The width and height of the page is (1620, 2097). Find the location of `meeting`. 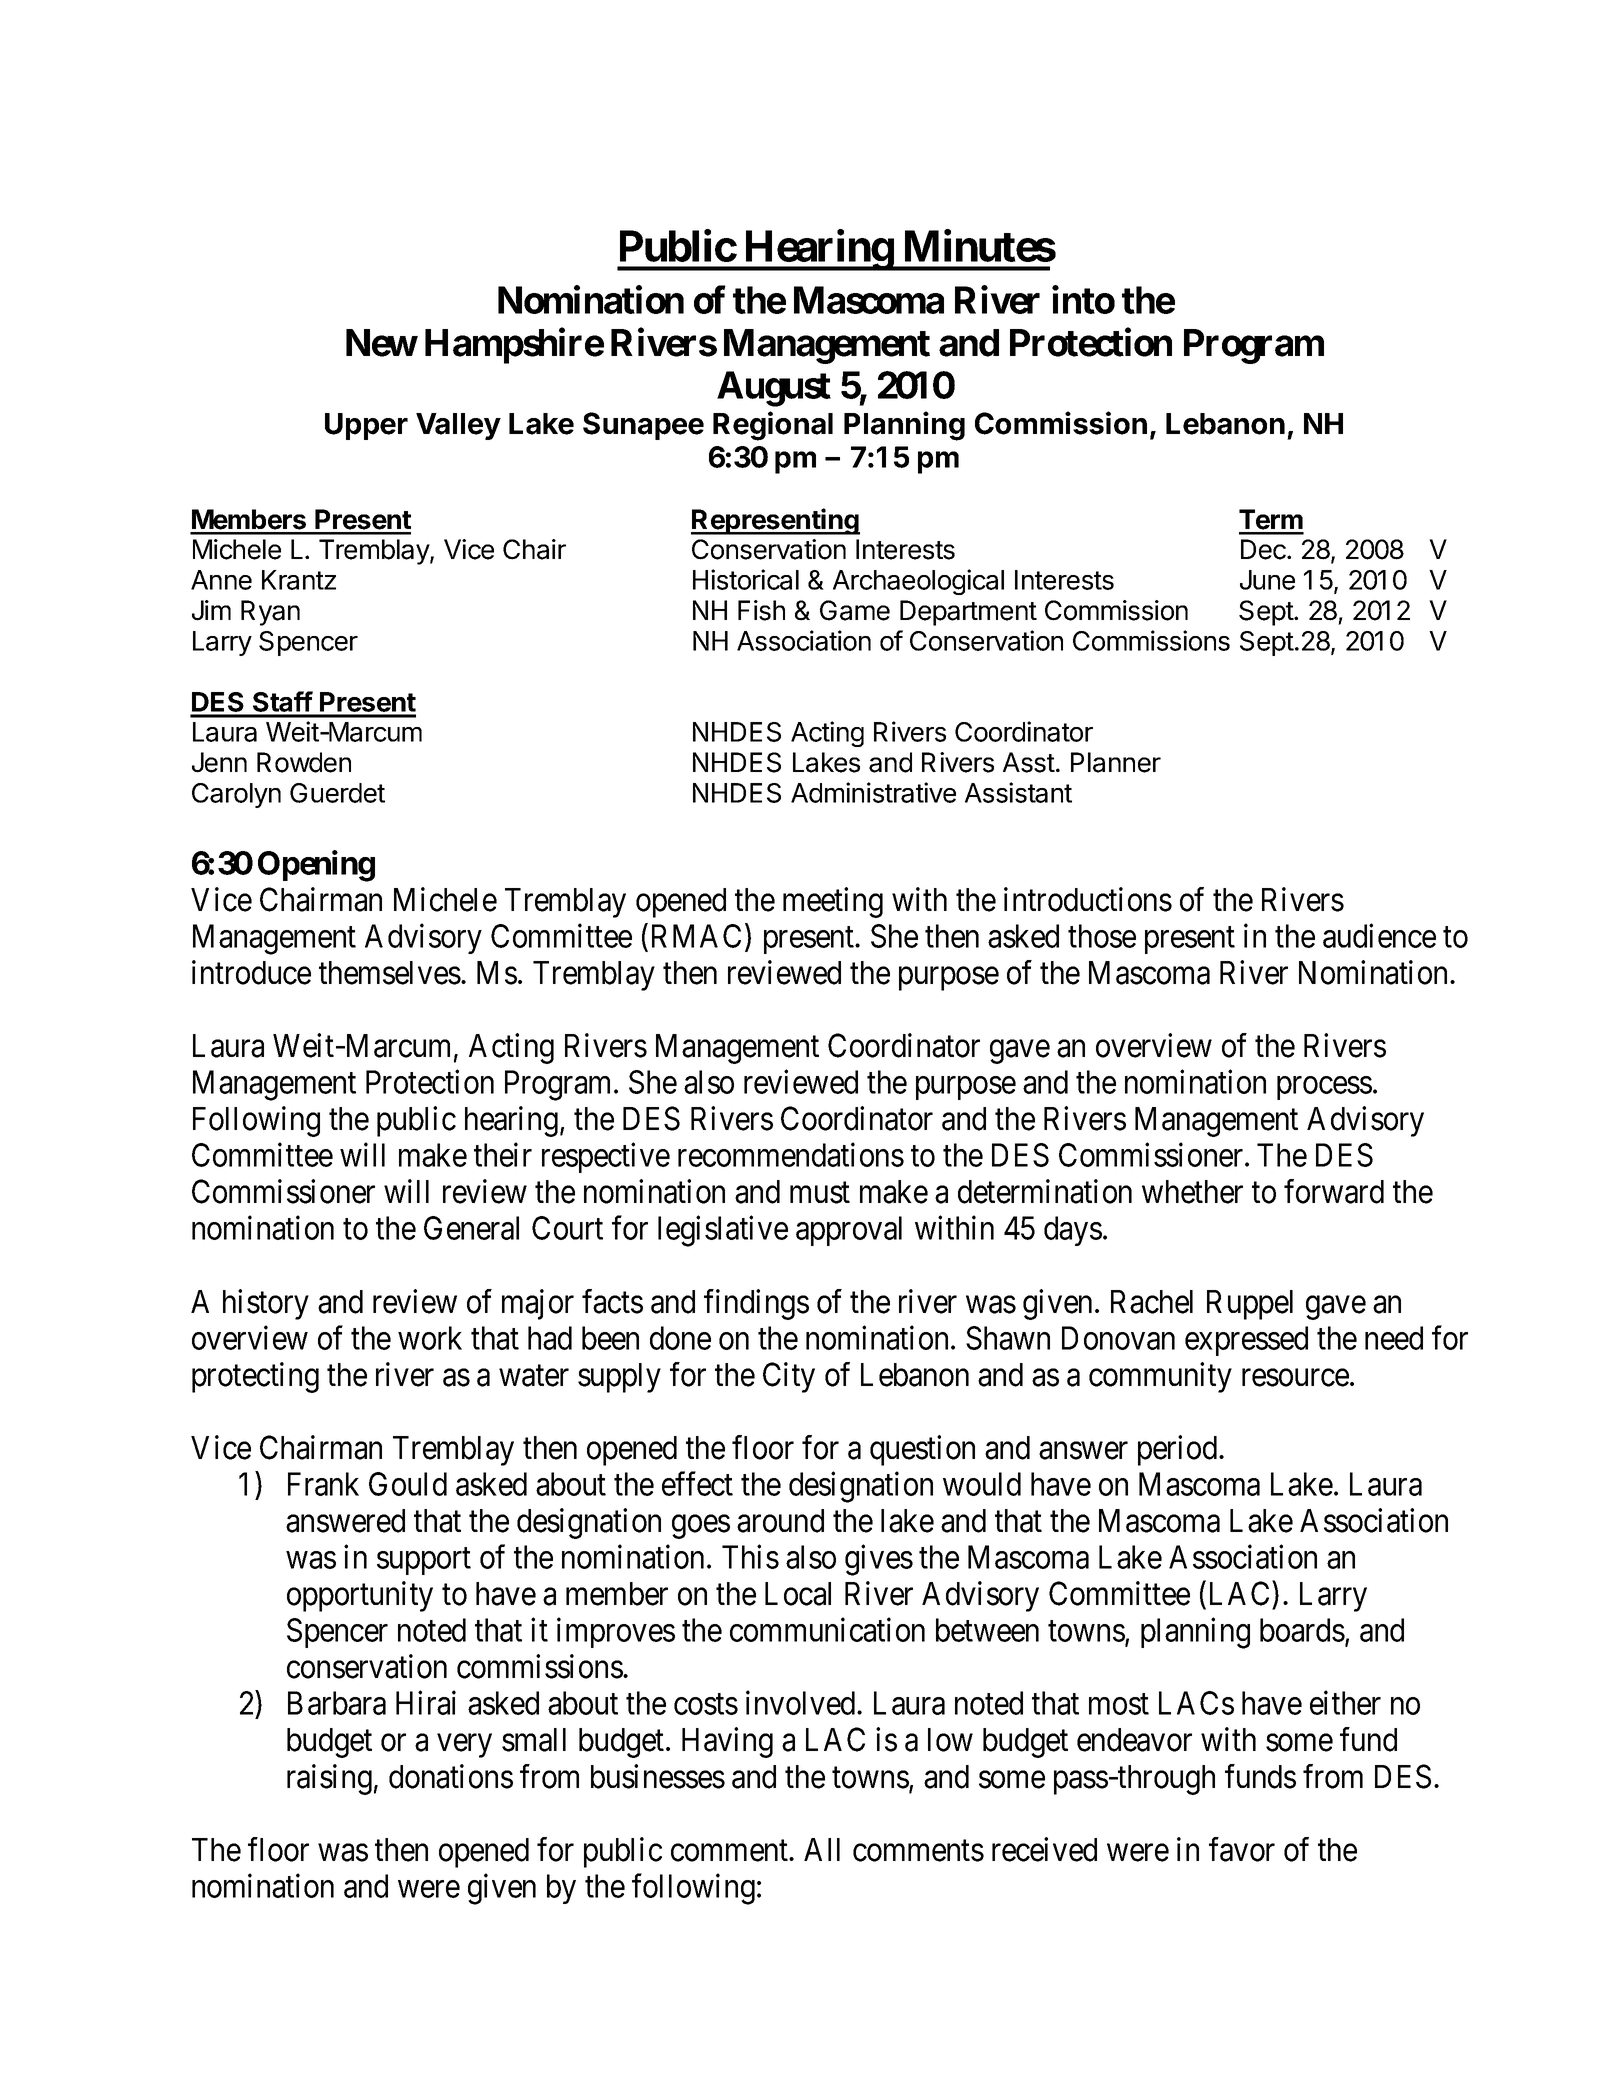

meeting is located at coordinates (833, 902).
